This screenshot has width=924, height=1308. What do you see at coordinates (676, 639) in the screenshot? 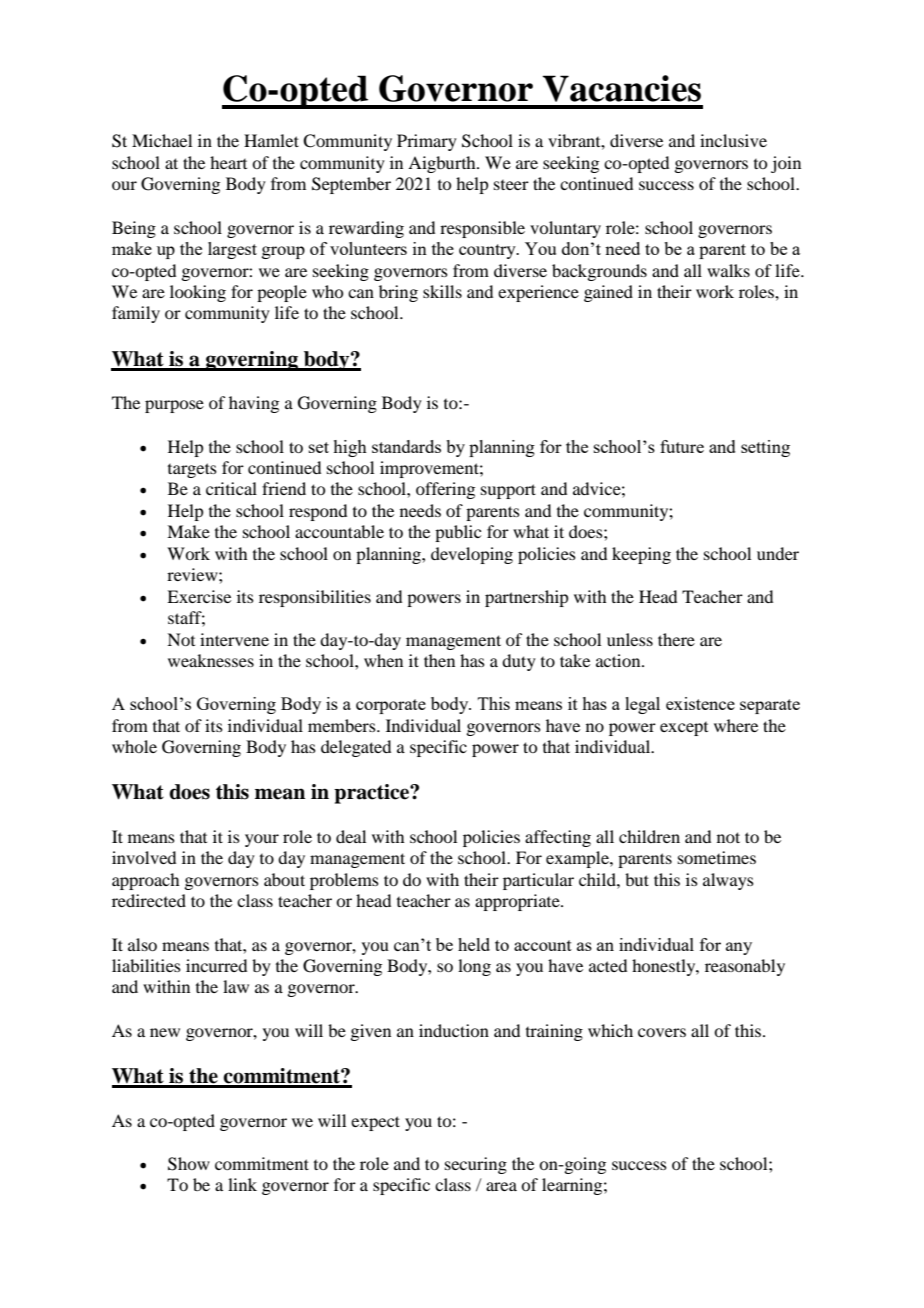
I see `there` at bounding box center [676, 639].
